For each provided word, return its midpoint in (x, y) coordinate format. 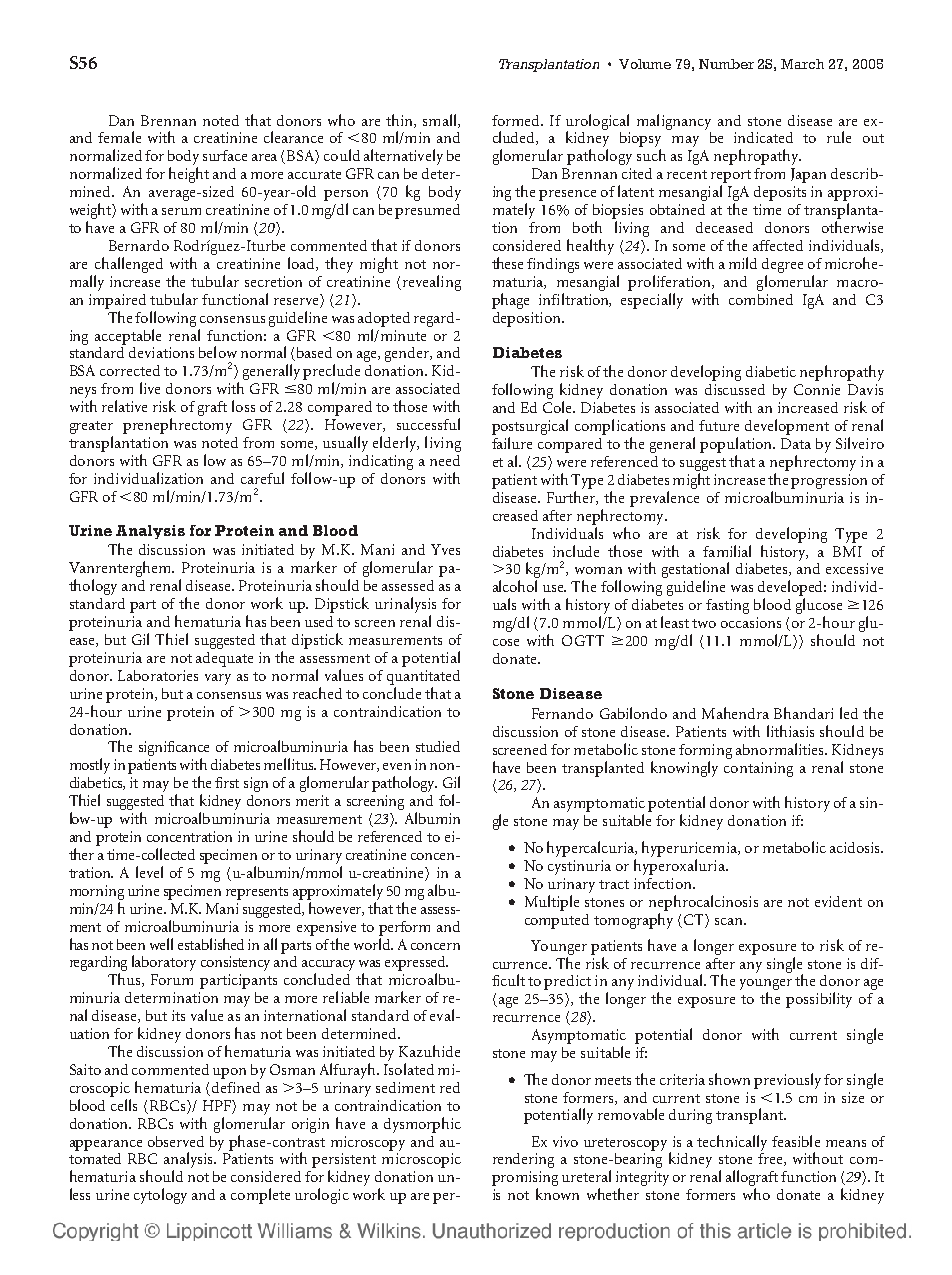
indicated (763, 137)
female (119, 137)
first (227, 782)
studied (438, 746)
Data (796, 443)
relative (124, 406)
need (445, 460)
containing (758, 769)
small (441, 121)
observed (176, 1141)
